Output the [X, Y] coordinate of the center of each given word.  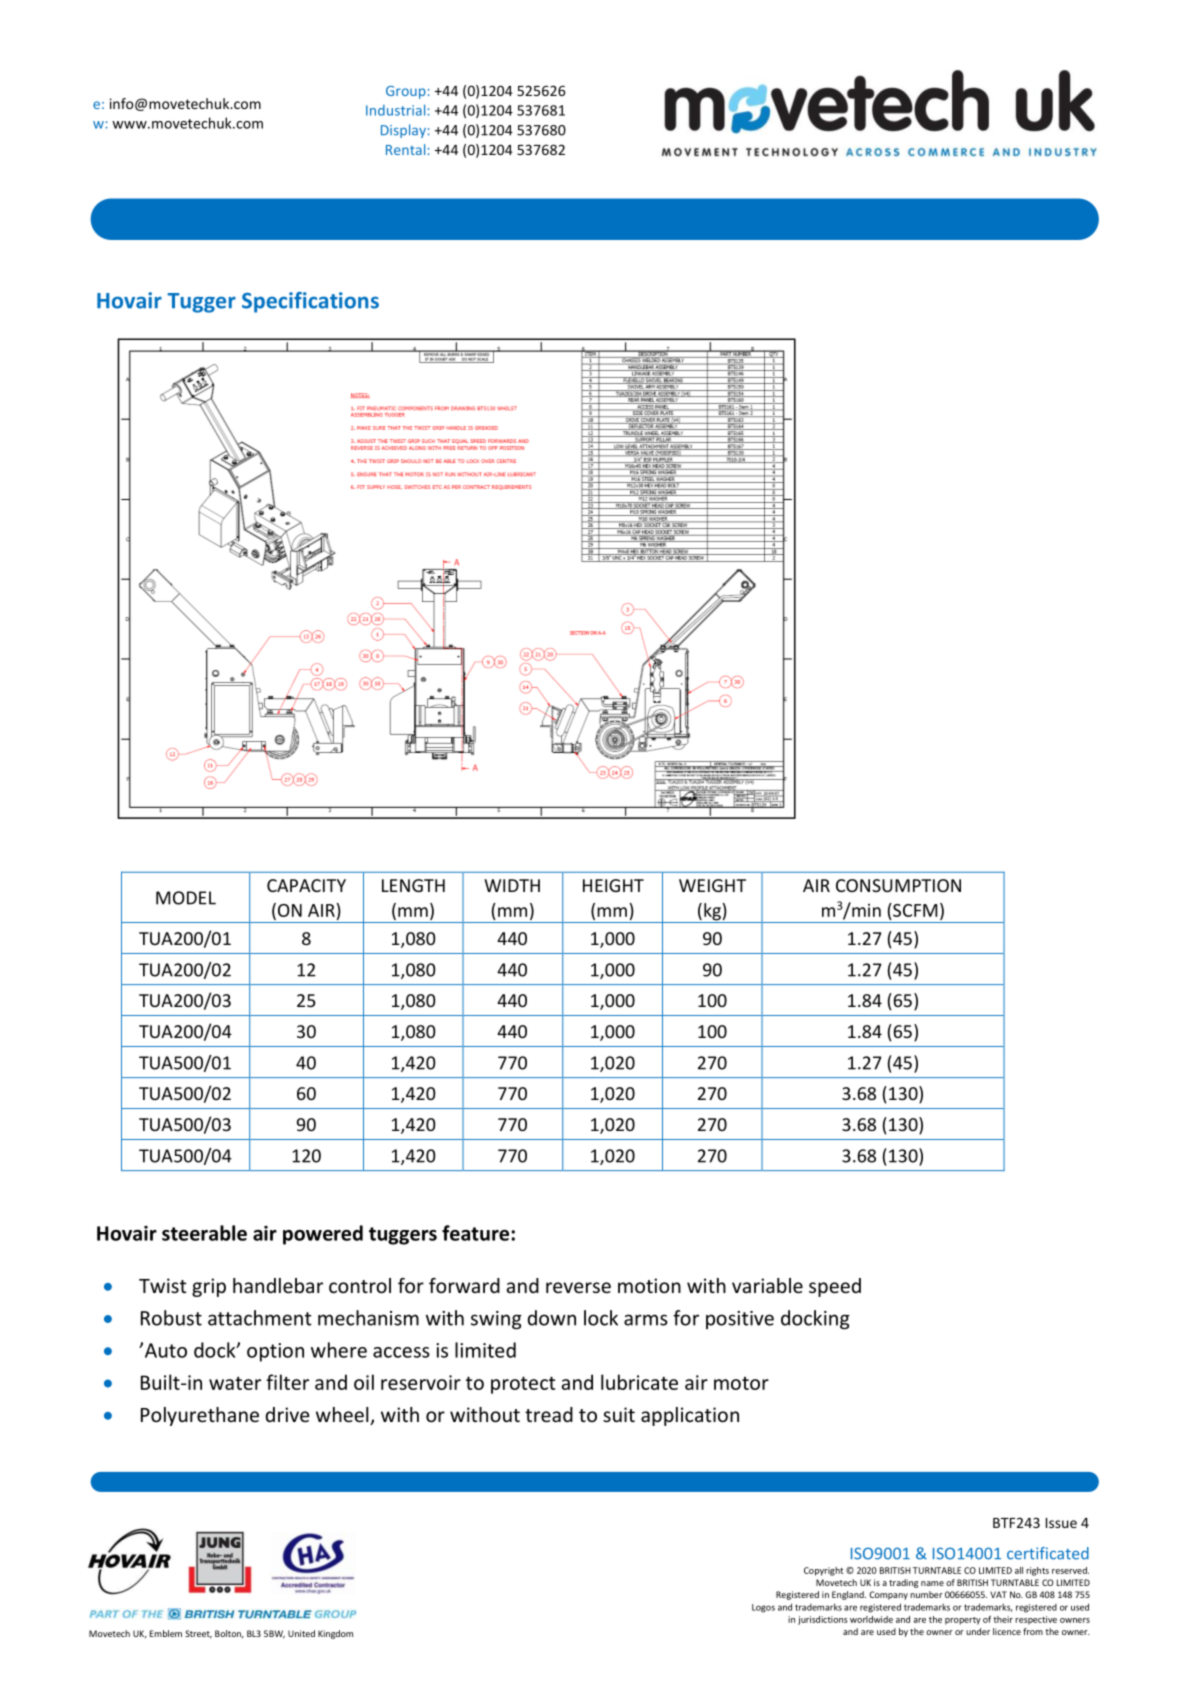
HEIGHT [613, 885]
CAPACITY [306, 885]
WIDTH [512, 885]
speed [835, 1287]
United [301, 1633]
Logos [763, 1608]
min [865, 909]
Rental [405, 149]
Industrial [395, 110]
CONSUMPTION [898, 885]
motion [649, 1285]
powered [323, 1235]
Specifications [310, 302]
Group [406, 92]
